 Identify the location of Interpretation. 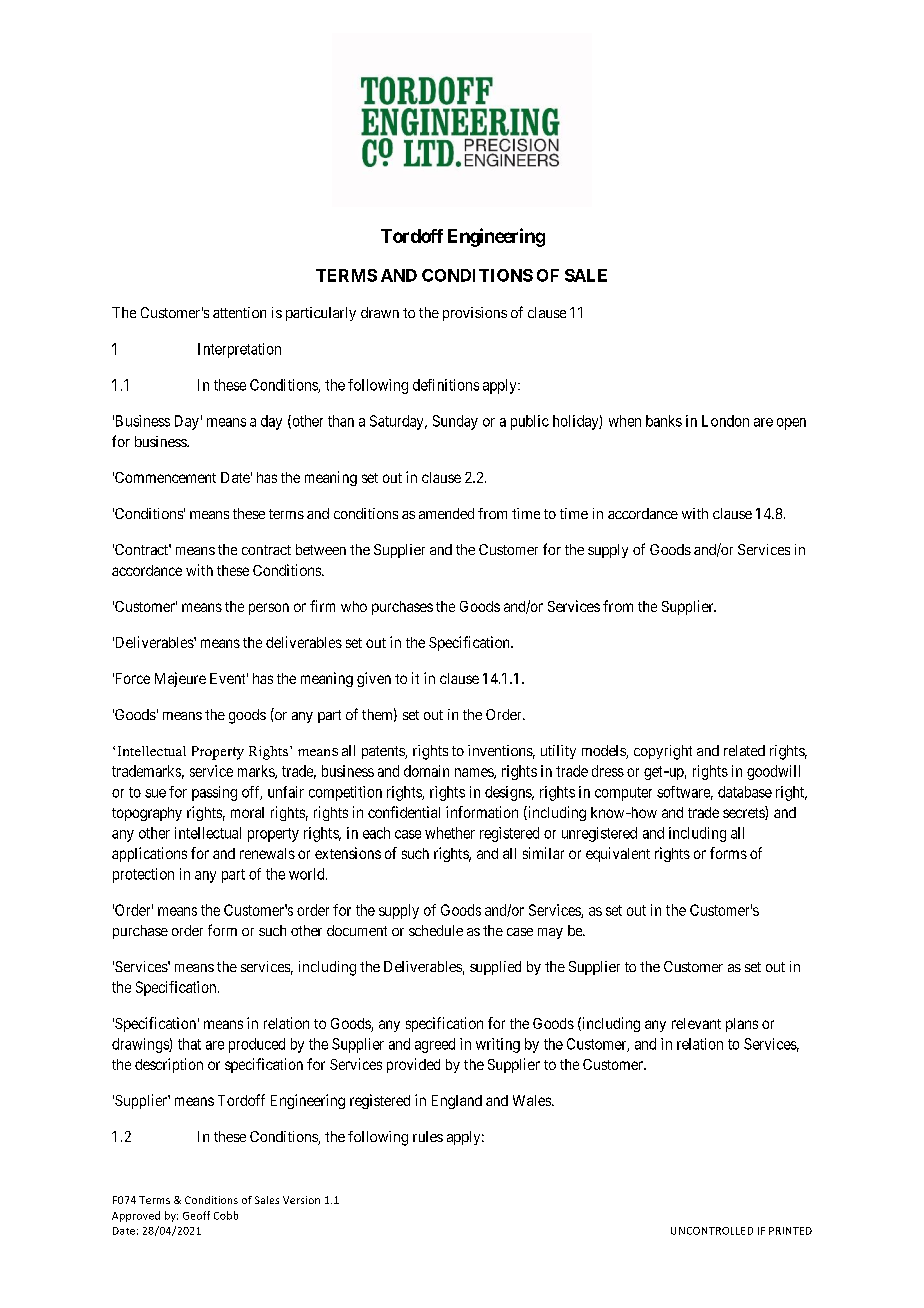
(239, 350).
